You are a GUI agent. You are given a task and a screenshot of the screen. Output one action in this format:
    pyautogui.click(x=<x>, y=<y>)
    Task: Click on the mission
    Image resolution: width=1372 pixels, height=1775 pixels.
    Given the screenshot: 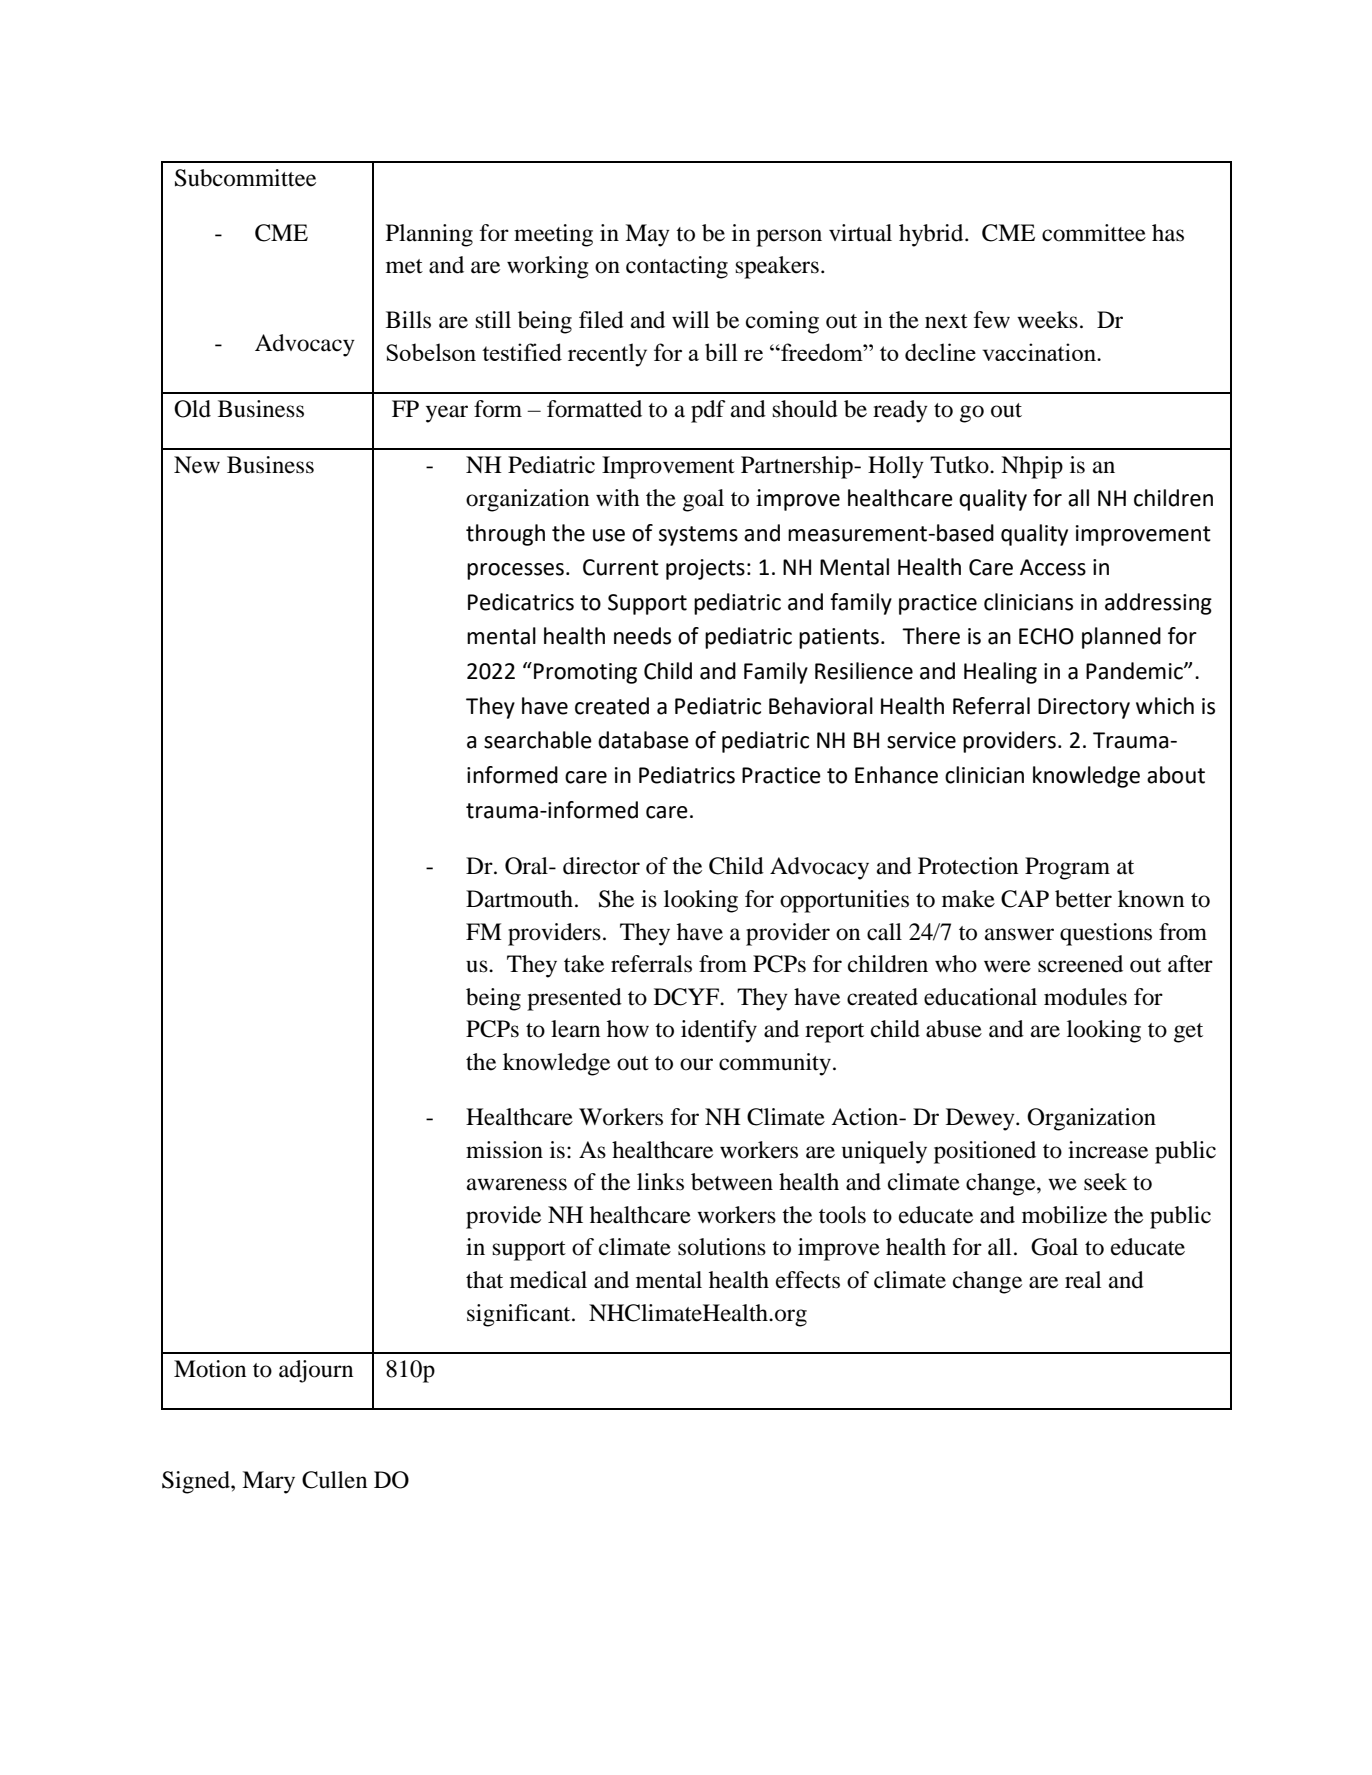 What is the action you would take?
    pyautogui.click(x=504, y=1150)
